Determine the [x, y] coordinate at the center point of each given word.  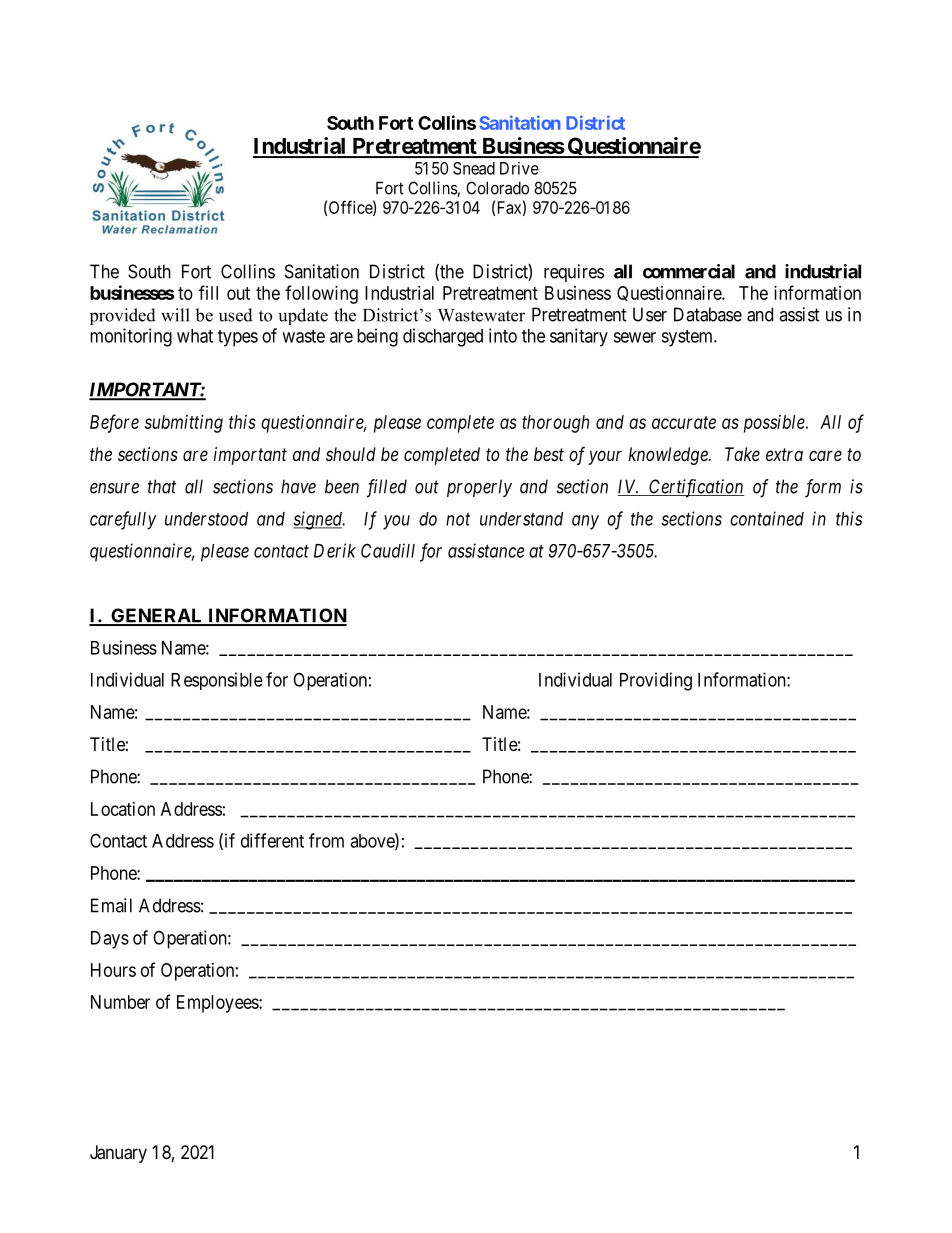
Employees [218, 1004]
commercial [689, 271]
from [326, 840]
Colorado [497, 188]
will [175, 315]
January [118, 1154]
